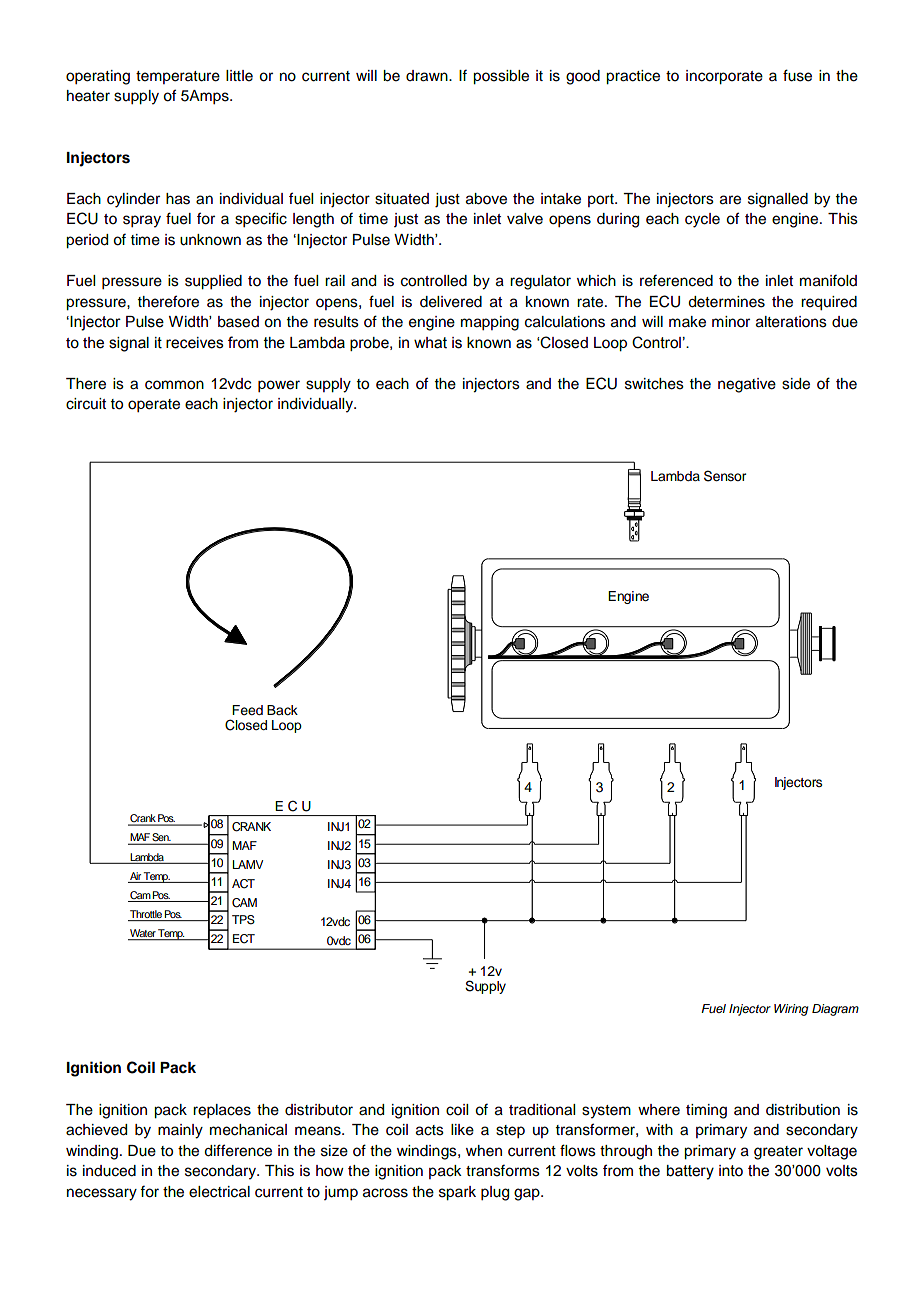 The height and width of the screenshot is (1308, 924). What do you see at coordinates (243, 920) in the screenshot?
I see `TPS` at bounding box center [243, 920].
